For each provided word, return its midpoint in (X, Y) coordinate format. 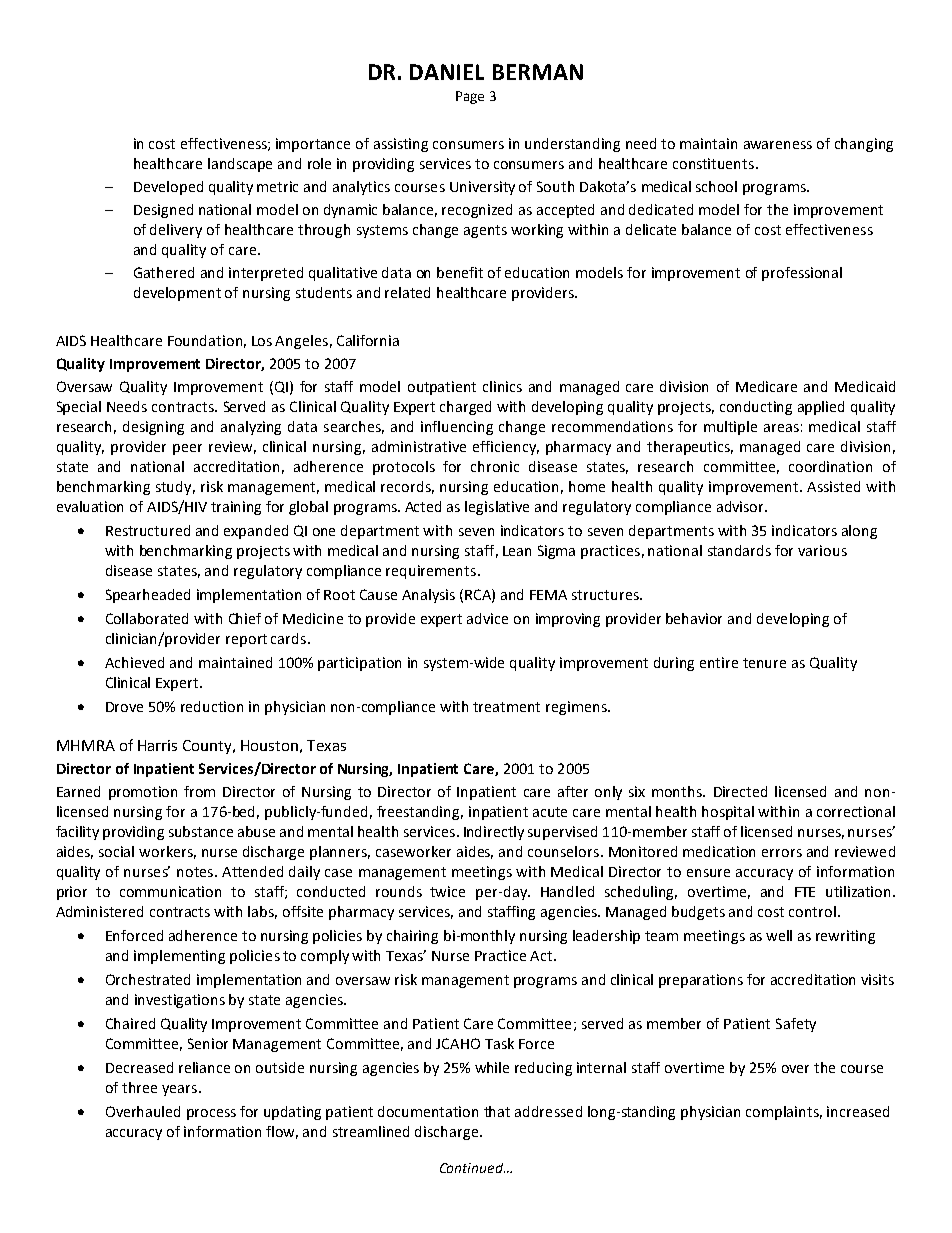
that (497, 1111)
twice (447, 891)
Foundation (205, 340)
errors (782, 853)
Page (470, 97)
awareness (778, 145)
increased (858, 1111)
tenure (764, 663)
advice (487, 618)
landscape (240, 165)
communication (170, 891)
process (211, 1114)
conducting (756, 408)
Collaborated (147, 618)
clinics (502, 386)
